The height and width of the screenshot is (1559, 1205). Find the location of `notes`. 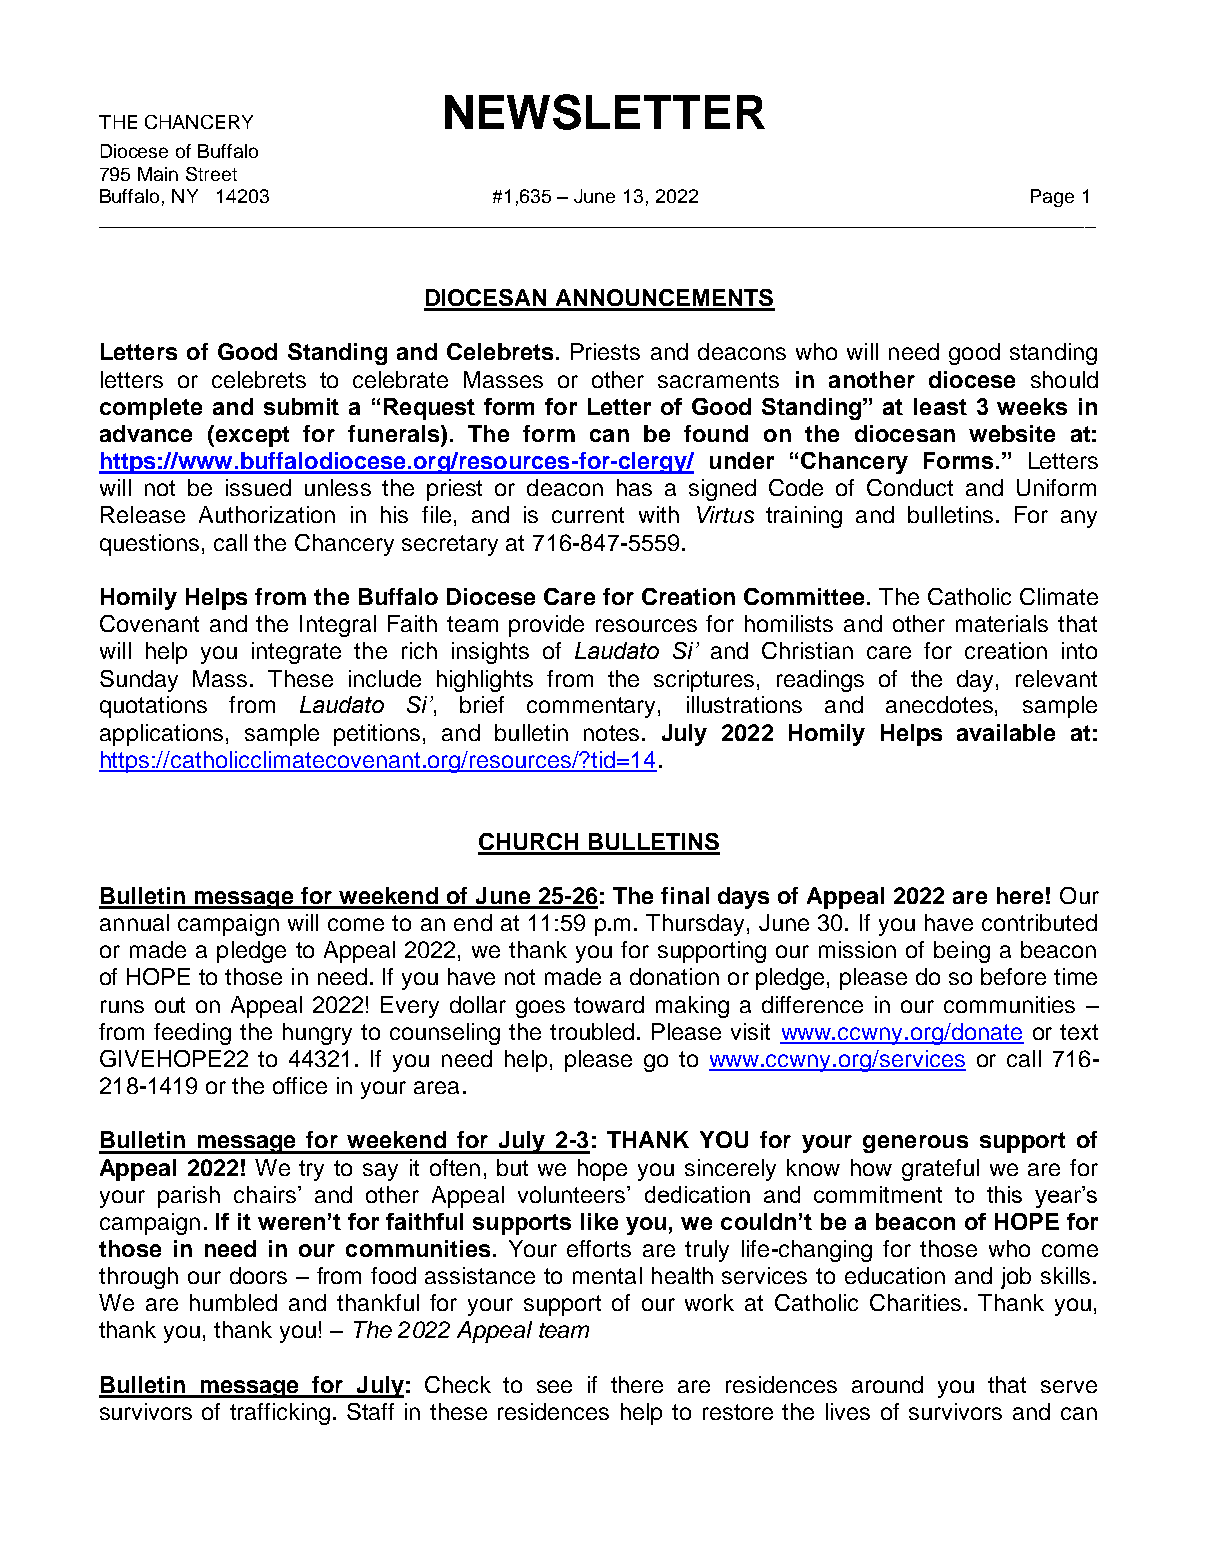

notes is located at coordinates (611, 733).
